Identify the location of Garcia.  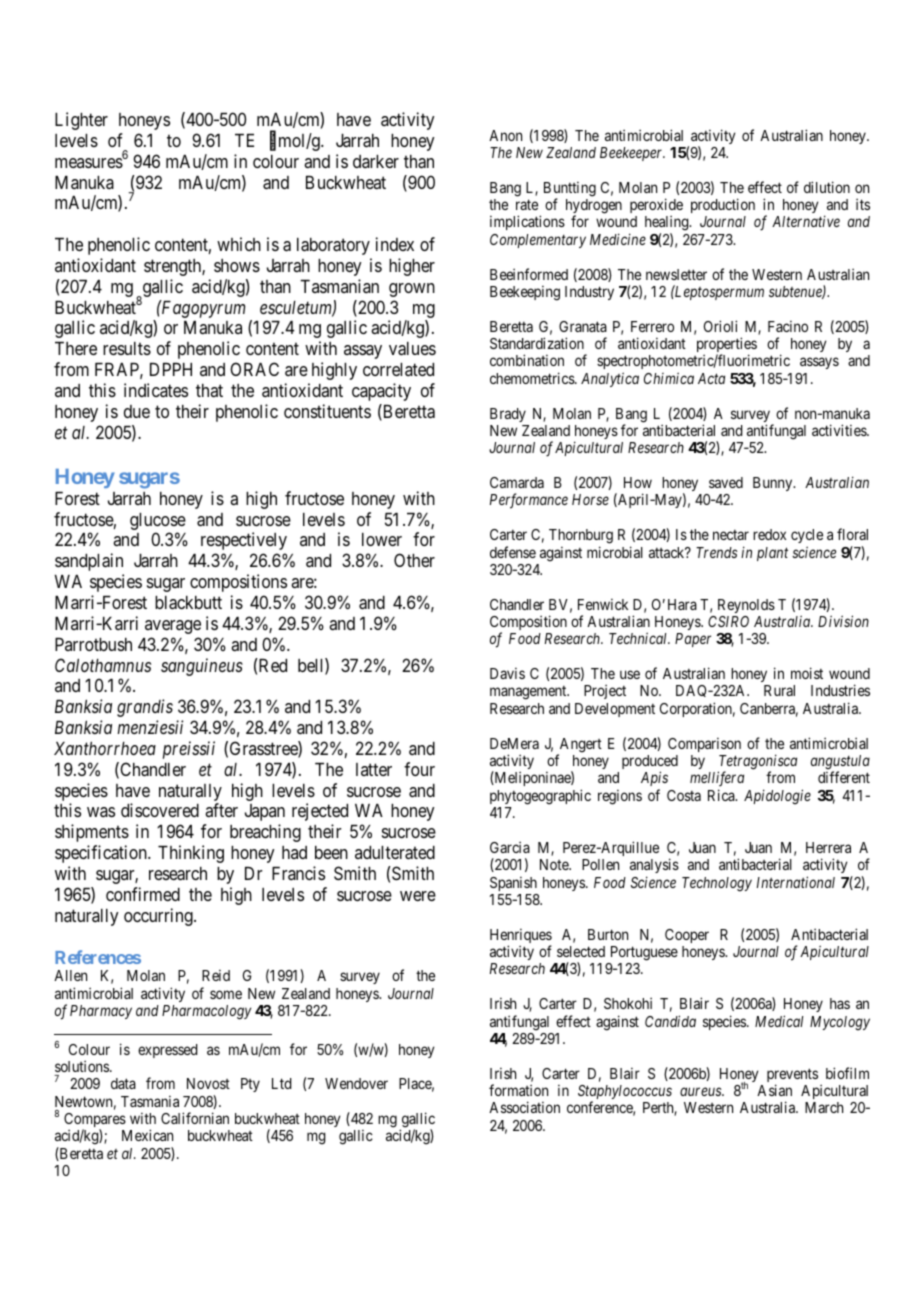
(510, 847).
